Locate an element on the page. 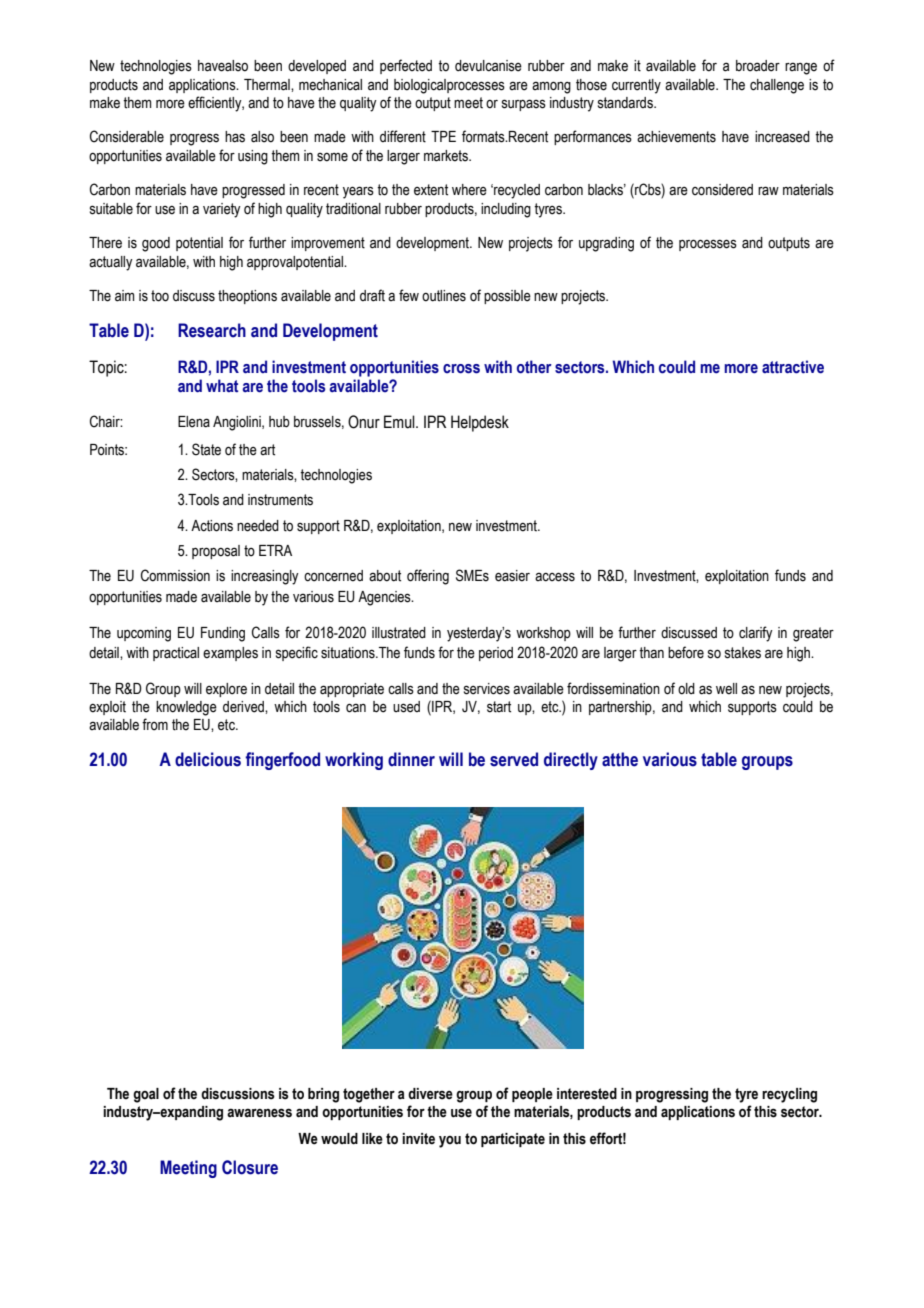 The height and width of the document is (1308, 924). challenge is located at coordinates (777, 86).
